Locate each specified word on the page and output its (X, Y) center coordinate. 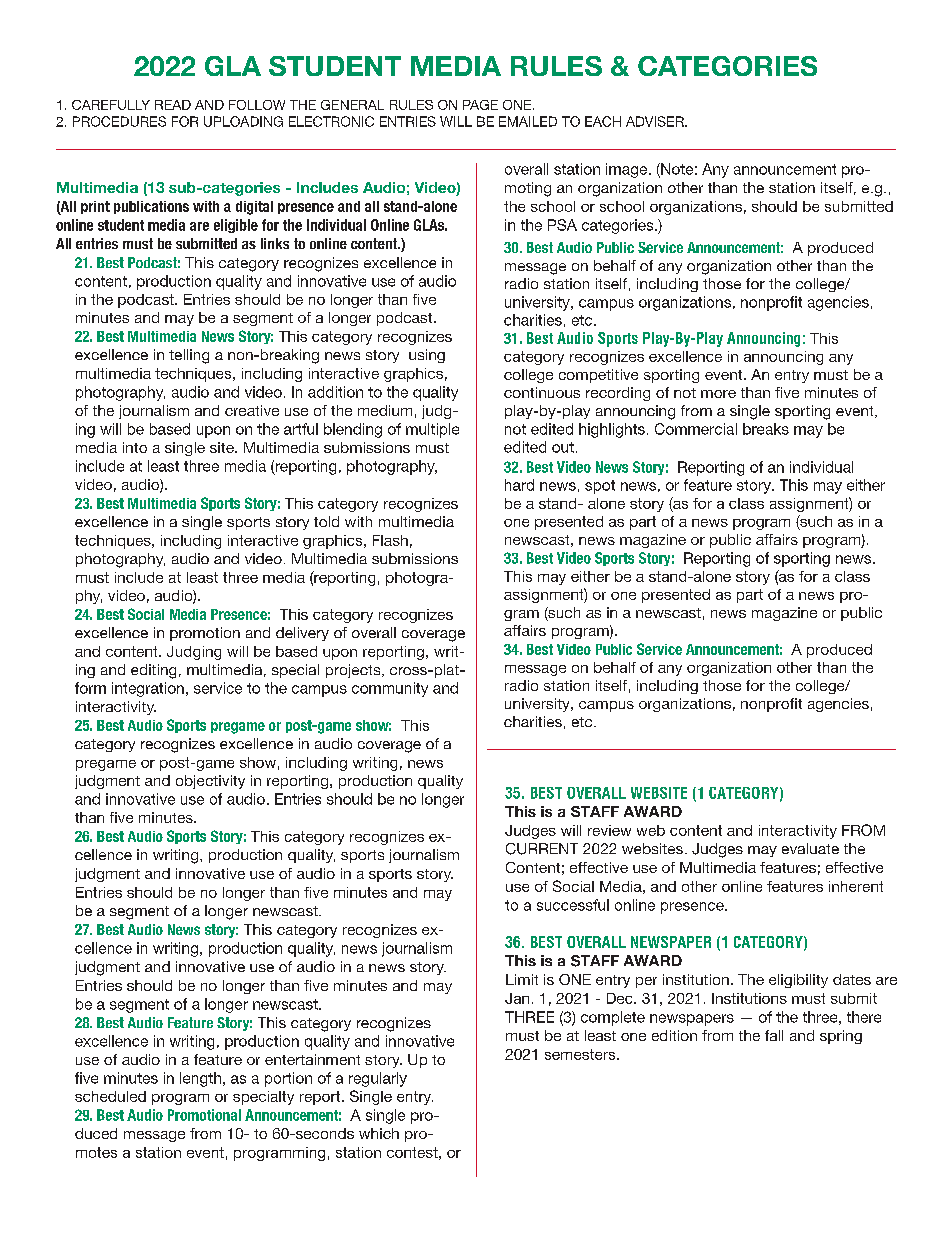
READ (173, 105)
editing (153, 671)
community (390, 689)
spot (600, 487)
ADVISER (656, 121)
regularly (378, 1079)
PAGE (480, 105)
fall (774, 1035)
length (200, 1079)
